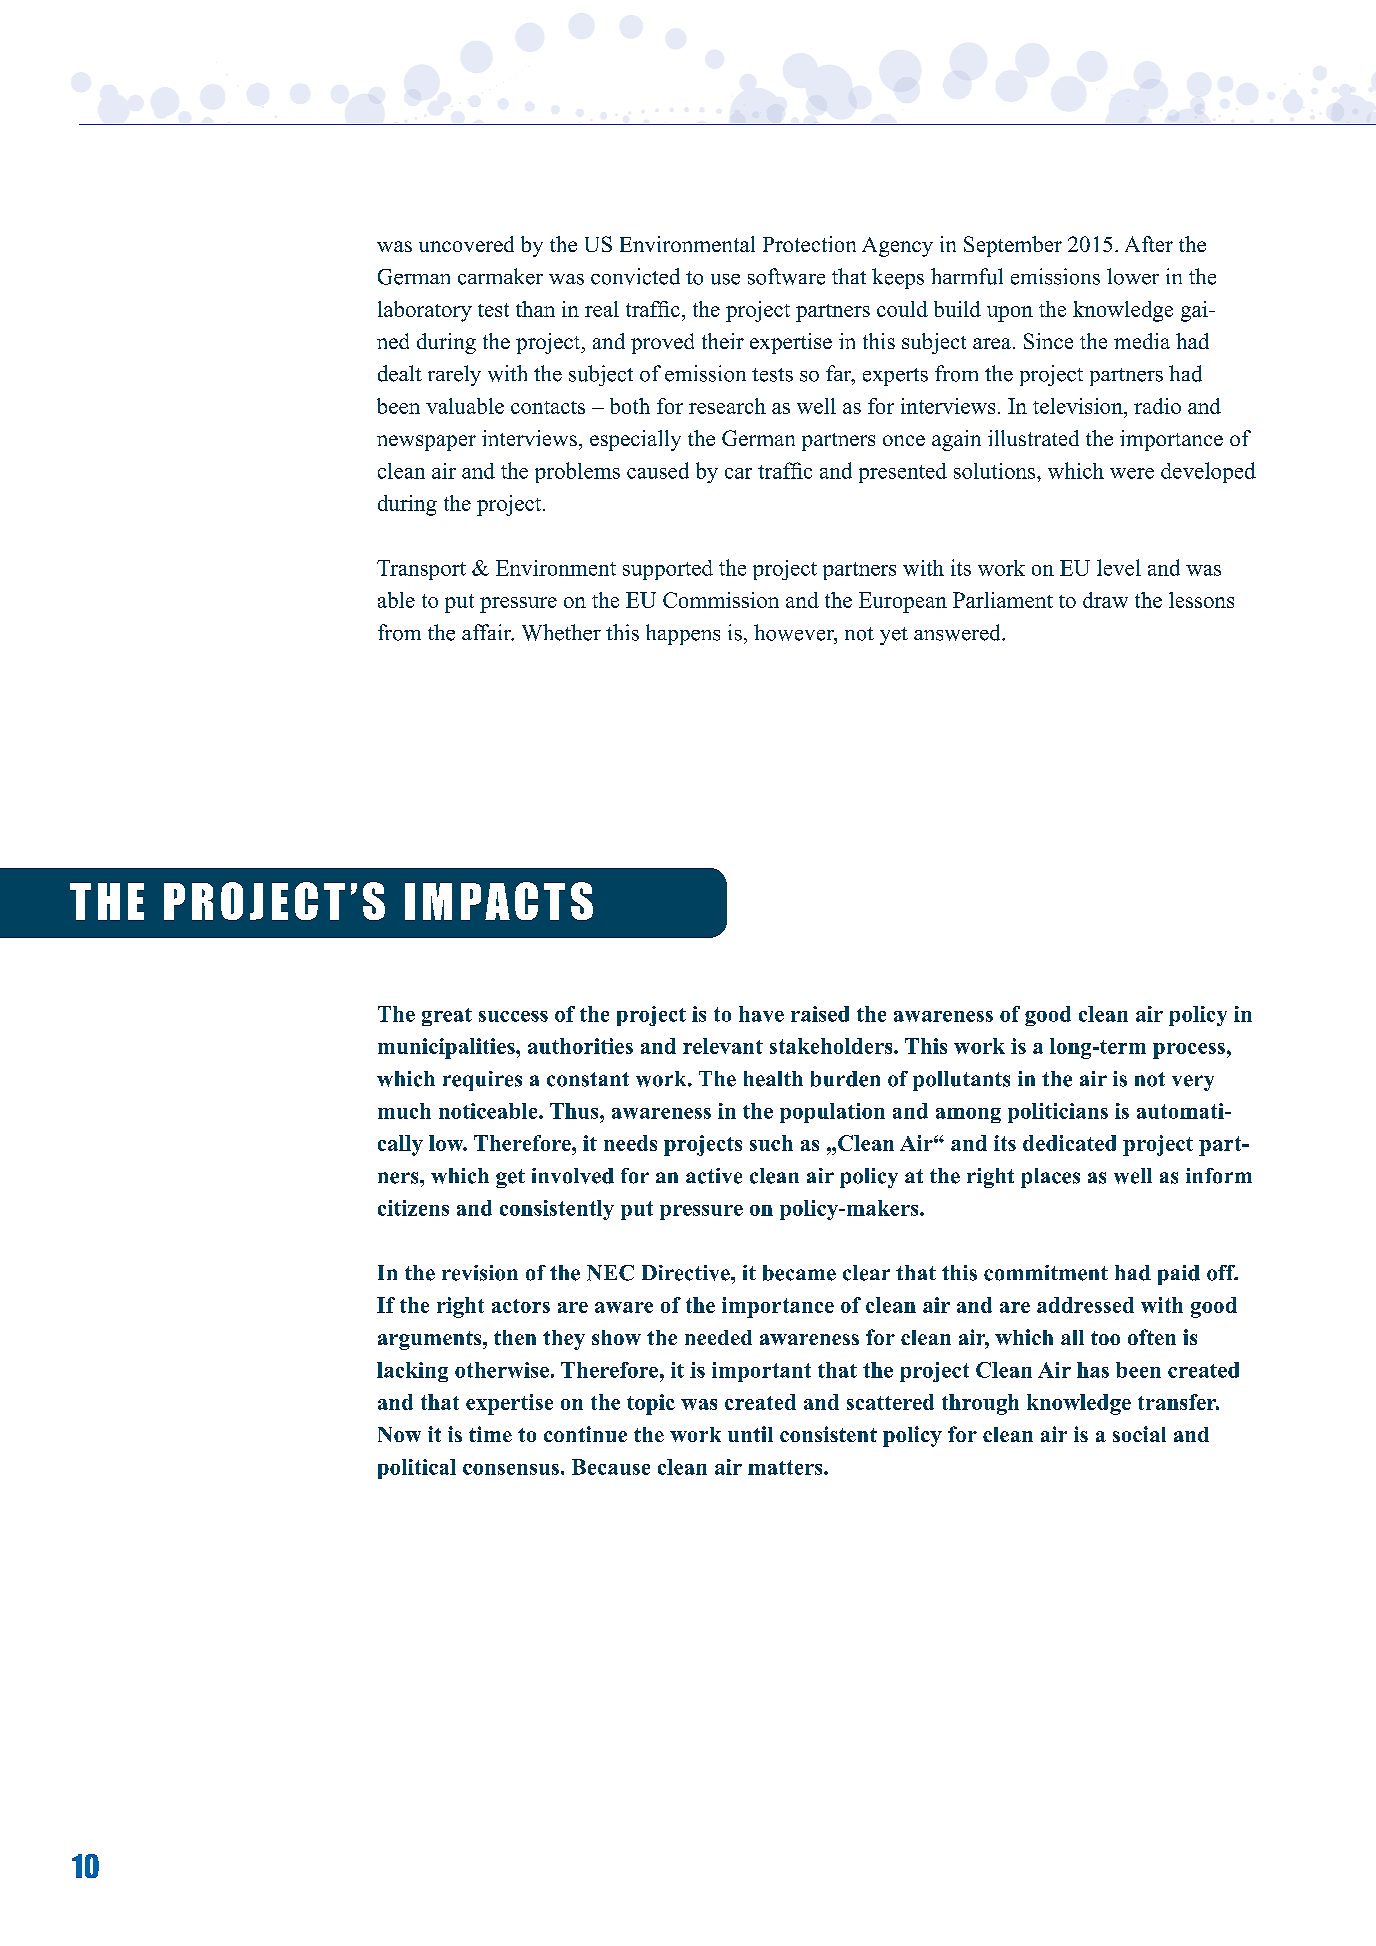 The height and width of the screenshot is (1946, 1376). Describe the element at coordinates (1119, 567) in the screenshot. I see `level` at that location.
